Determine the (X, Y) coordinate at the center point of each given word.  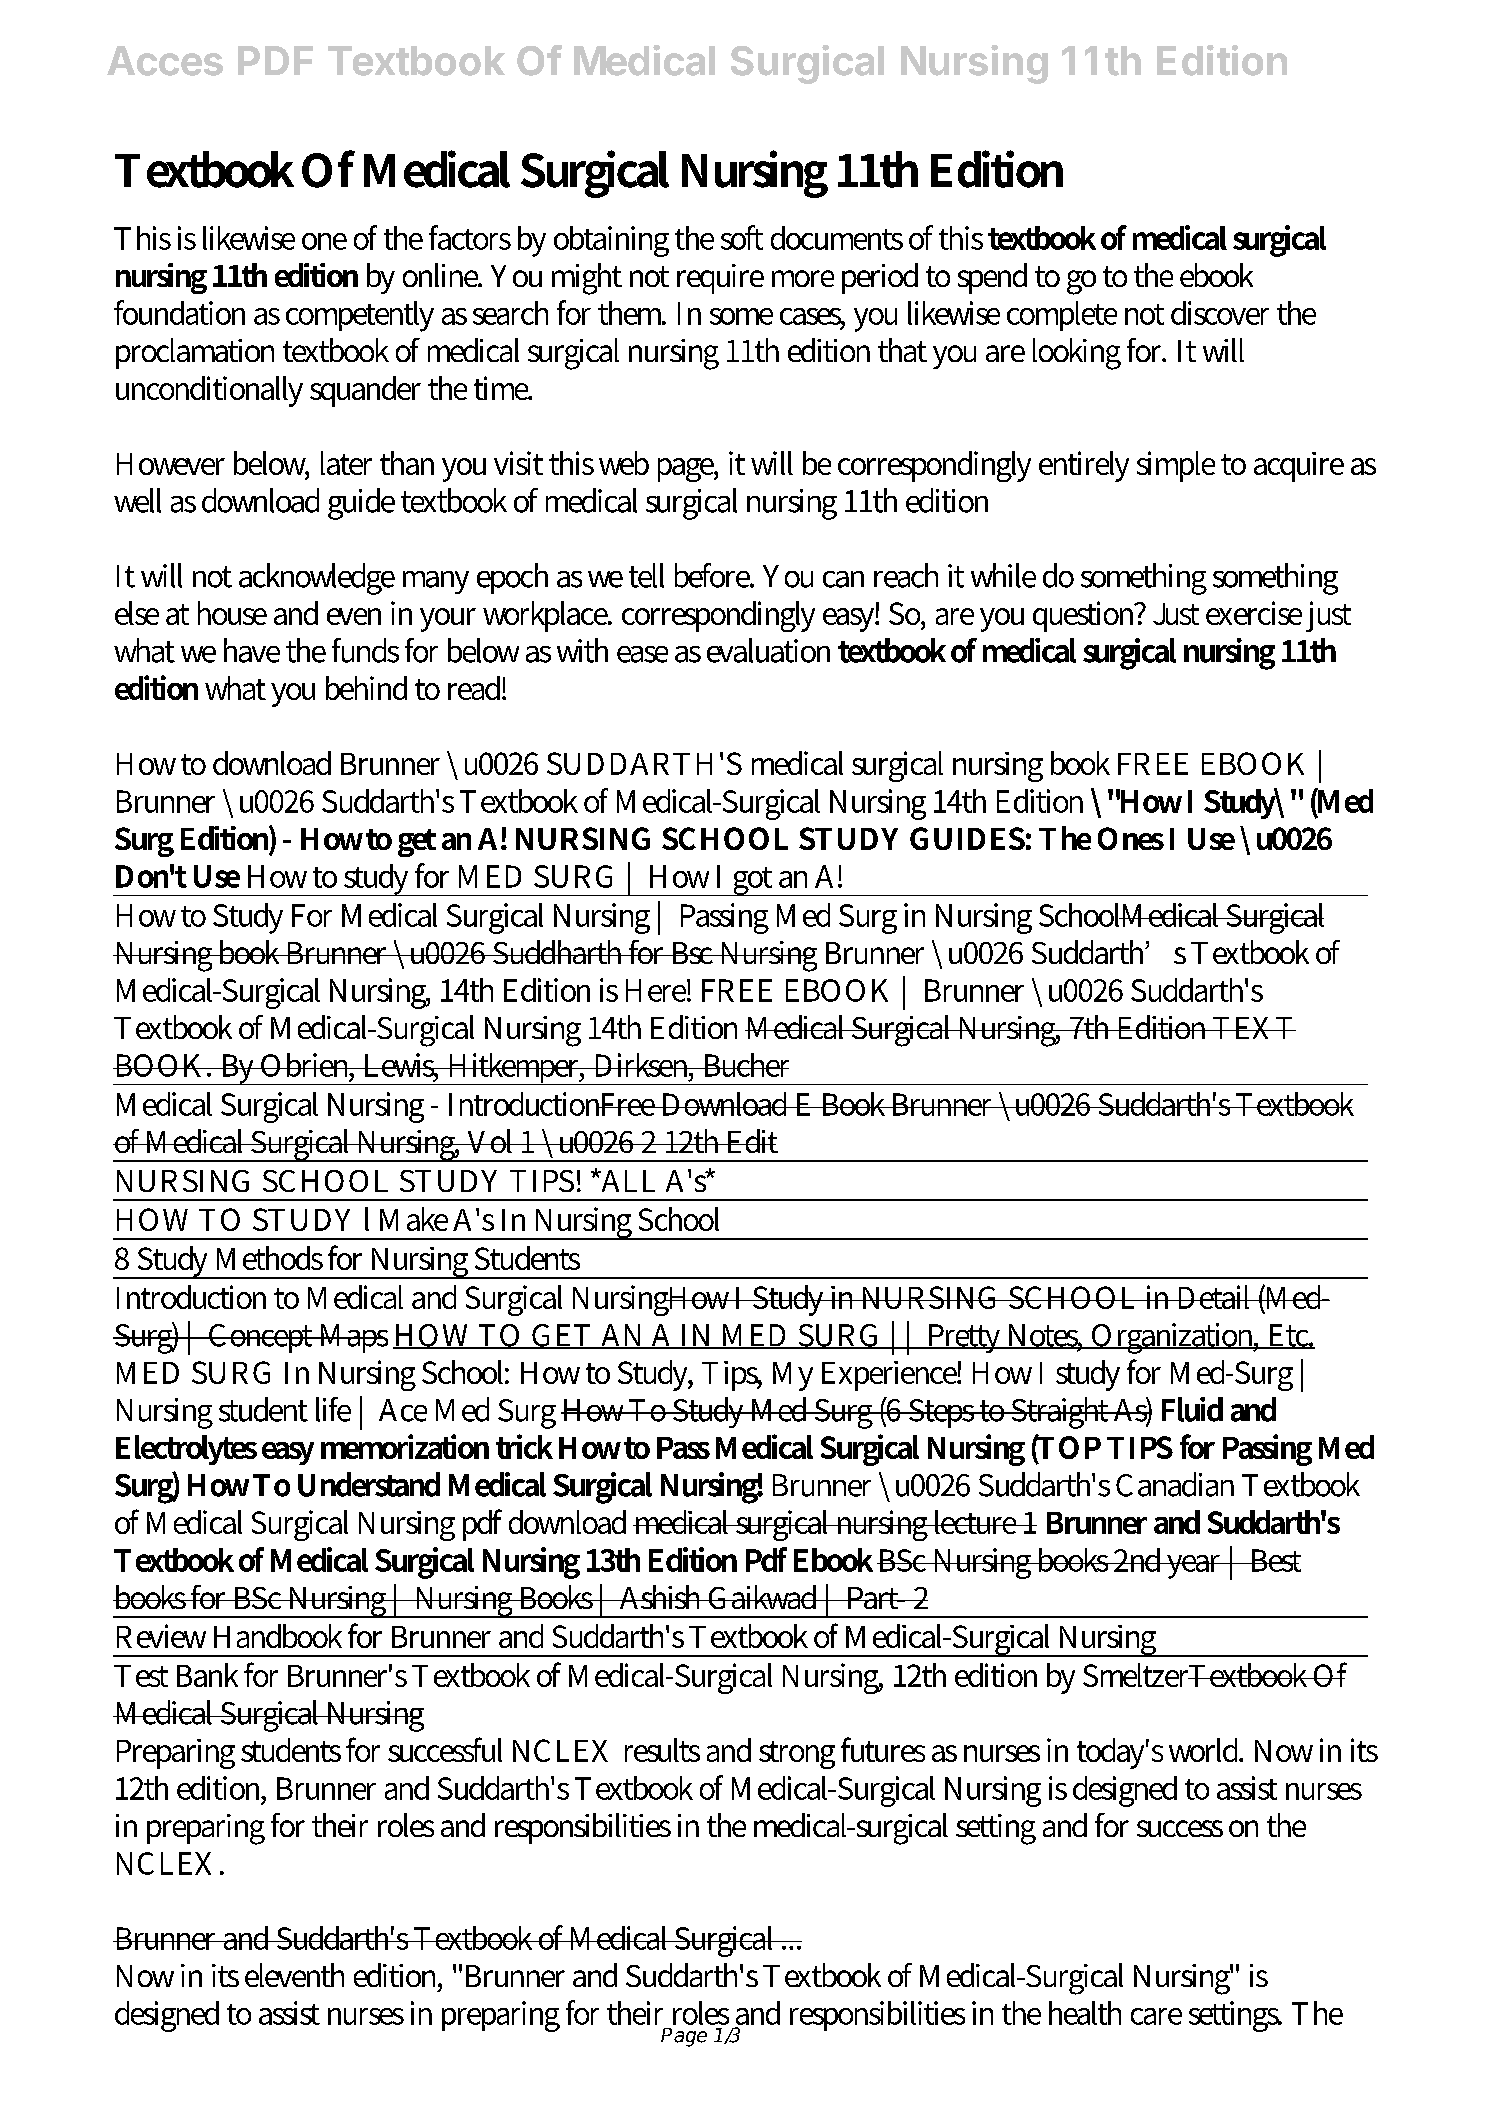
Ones (1131, 838)
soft (742, 237)
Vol (491, 1141)
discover (1220, 313)
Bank (207, 1675)
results (662, 1750)
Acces (165, 61)
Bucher (745, 1065)
